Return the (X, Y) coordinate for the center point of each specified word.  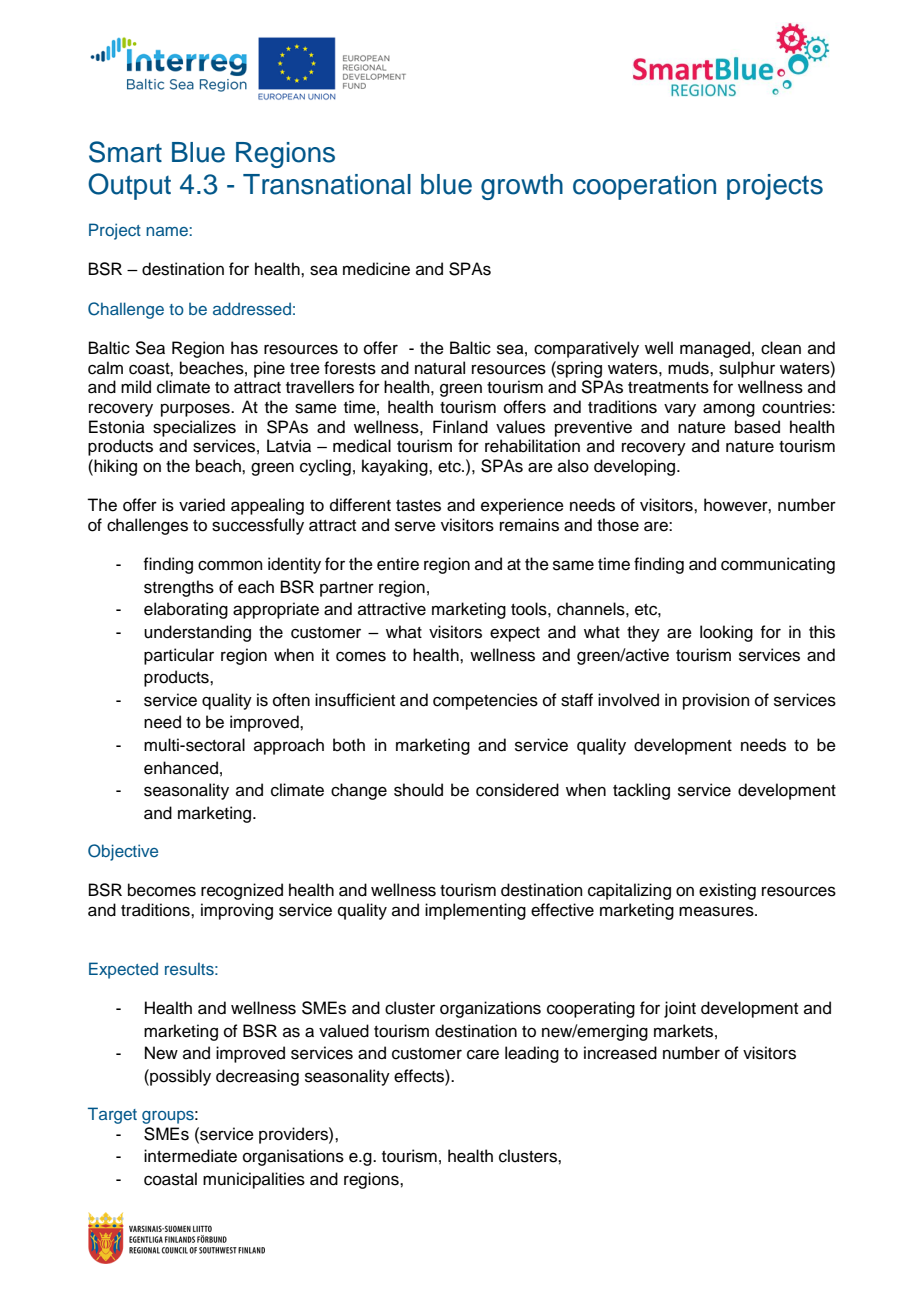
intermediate (190, 1156)
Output (129, 186)
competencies (485, 701)
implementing (475, 911)
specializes (194, 428)
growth (522, 187)
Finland (460, 427)
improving (237, 911)
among (729, 410)
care (483, 1054)
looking (726, 633)
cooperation (644, 187)
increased (620, 1053)
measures (717, 911)
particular (179, 656)
